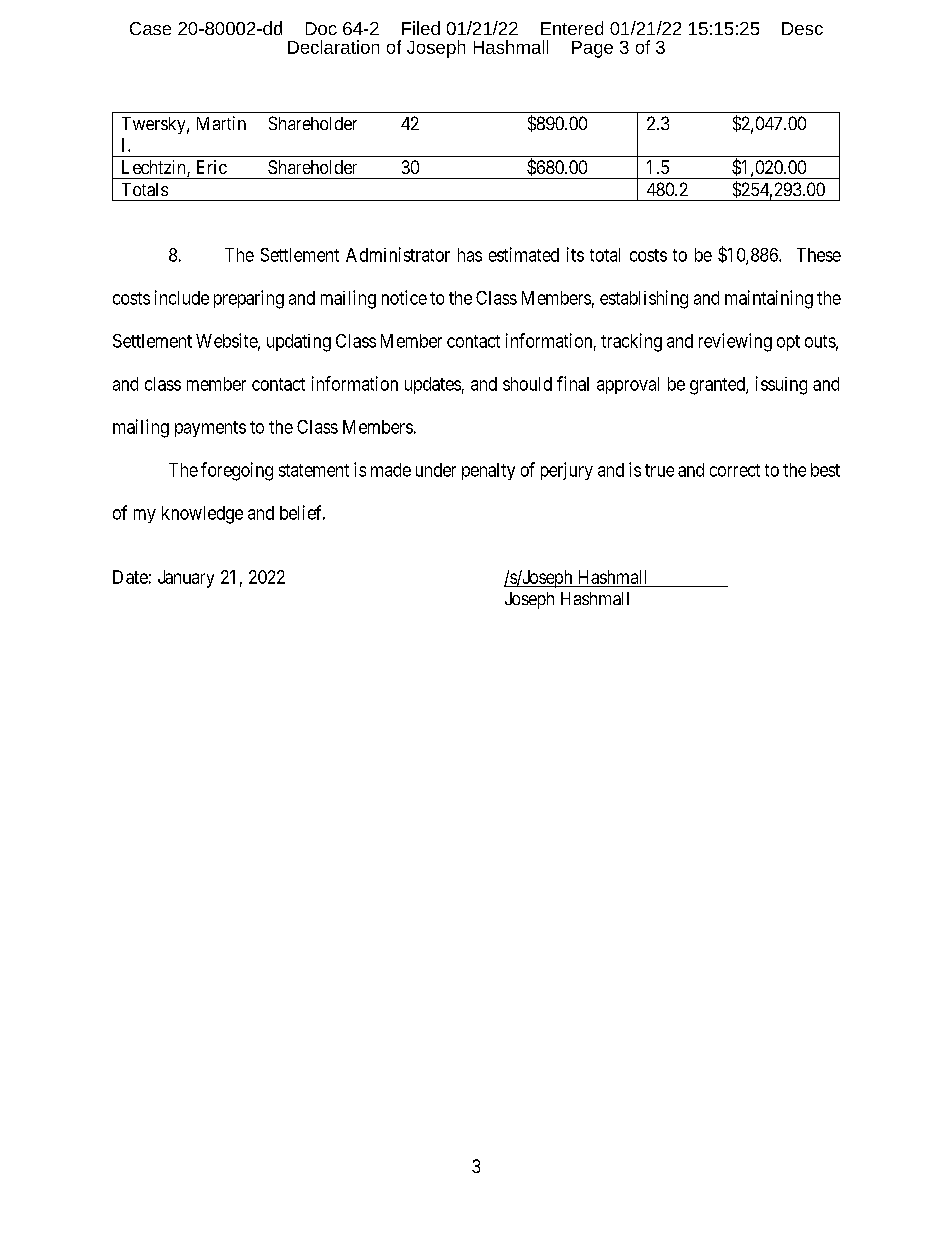 This screenshot has height=1233, width=952. Describe the element at coordinates (769, 299) in the screenshot. I see `maintaining` at that location.
